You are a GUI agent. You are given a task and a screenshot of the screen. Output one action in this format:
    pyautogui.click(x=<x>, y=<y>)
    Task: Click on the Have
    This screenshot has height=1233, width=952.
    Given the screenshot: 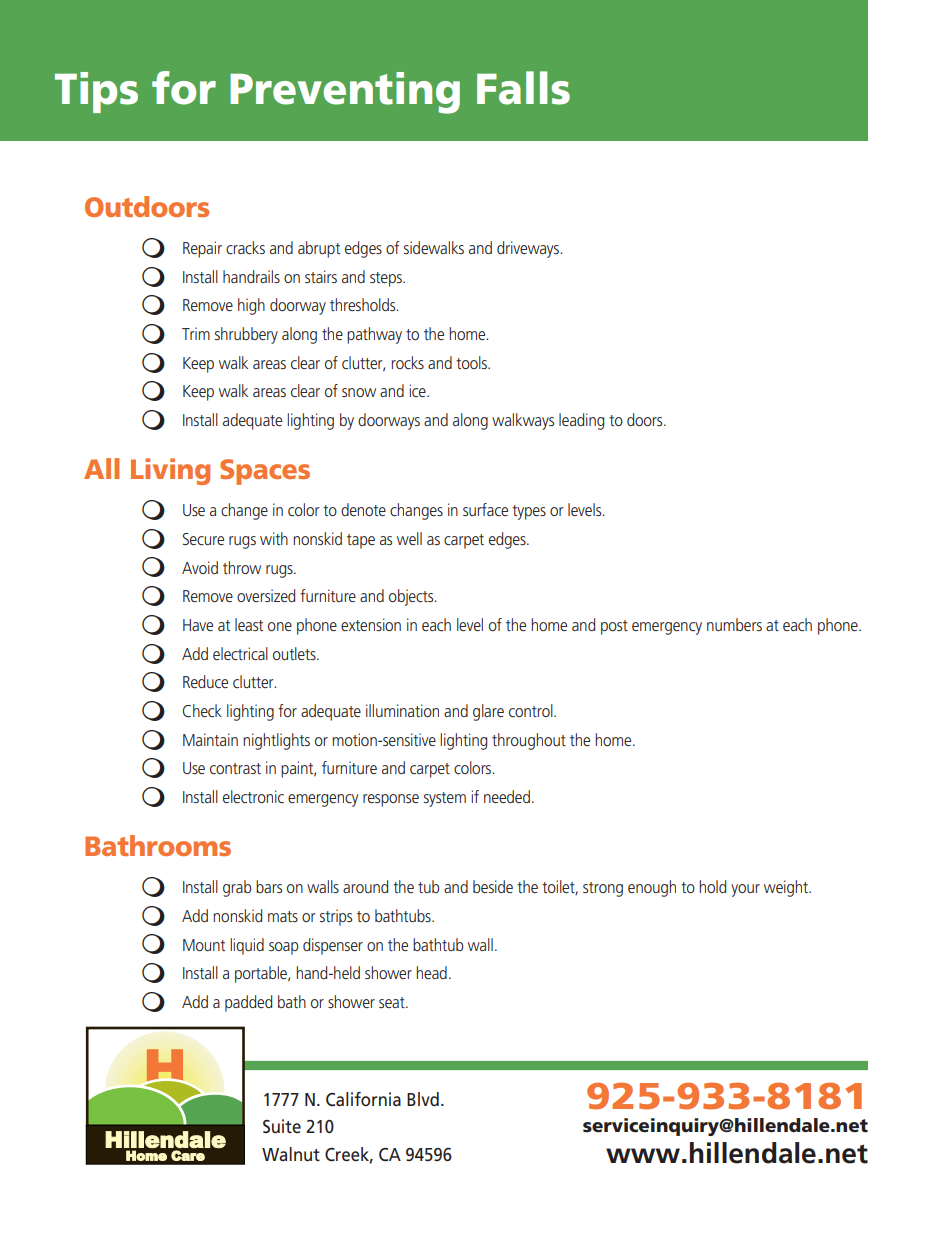 What is the action you would take?
    pyautogui.click(x=198, y=625)
